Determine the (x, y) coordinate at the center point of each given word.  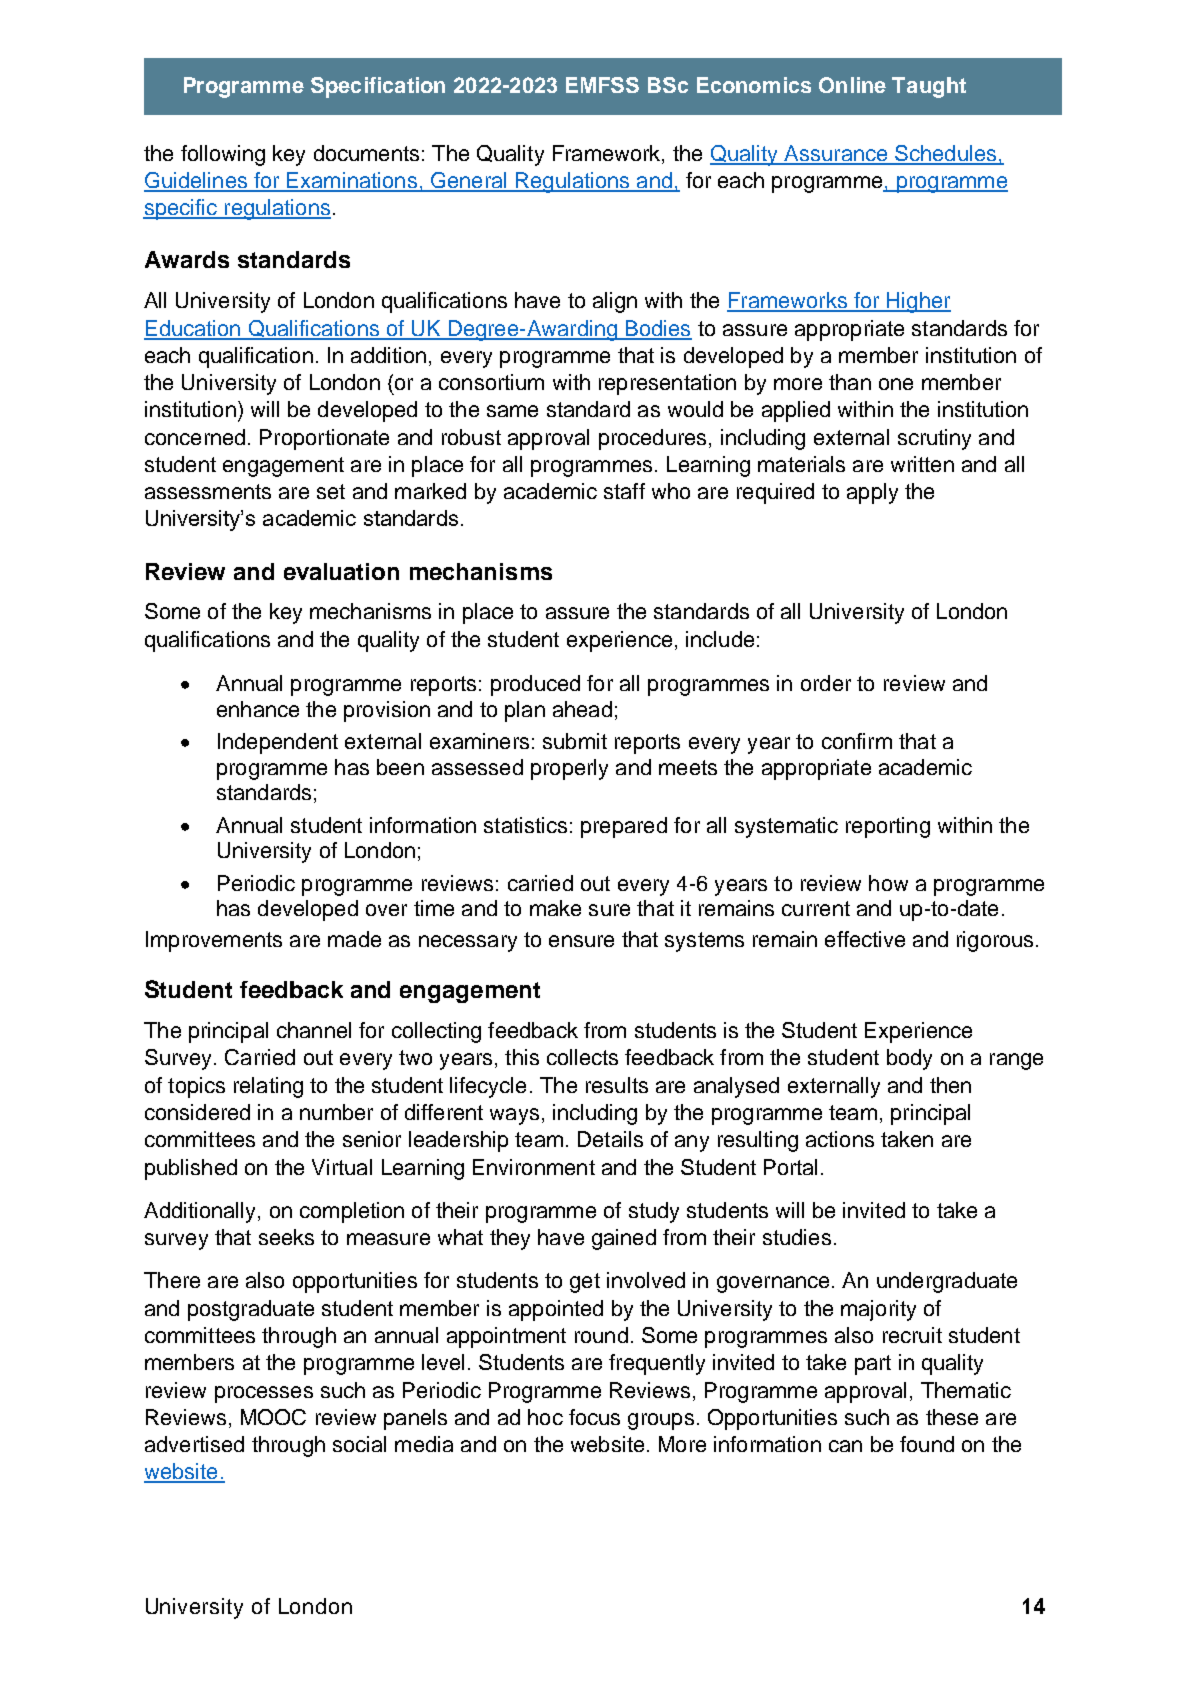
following (223, 155)
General (469, 181)
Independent (278, 743)
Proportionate (324, 439)
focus (594, 1417)
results (617, 1085)
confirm (857, 741)
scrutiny (934, 439)
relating (268, 1087)
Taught (929, 87)
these (952, 1417)
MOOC (273, 1417)
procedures (652, 439)
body (909, 1059)
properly (569, 769)
